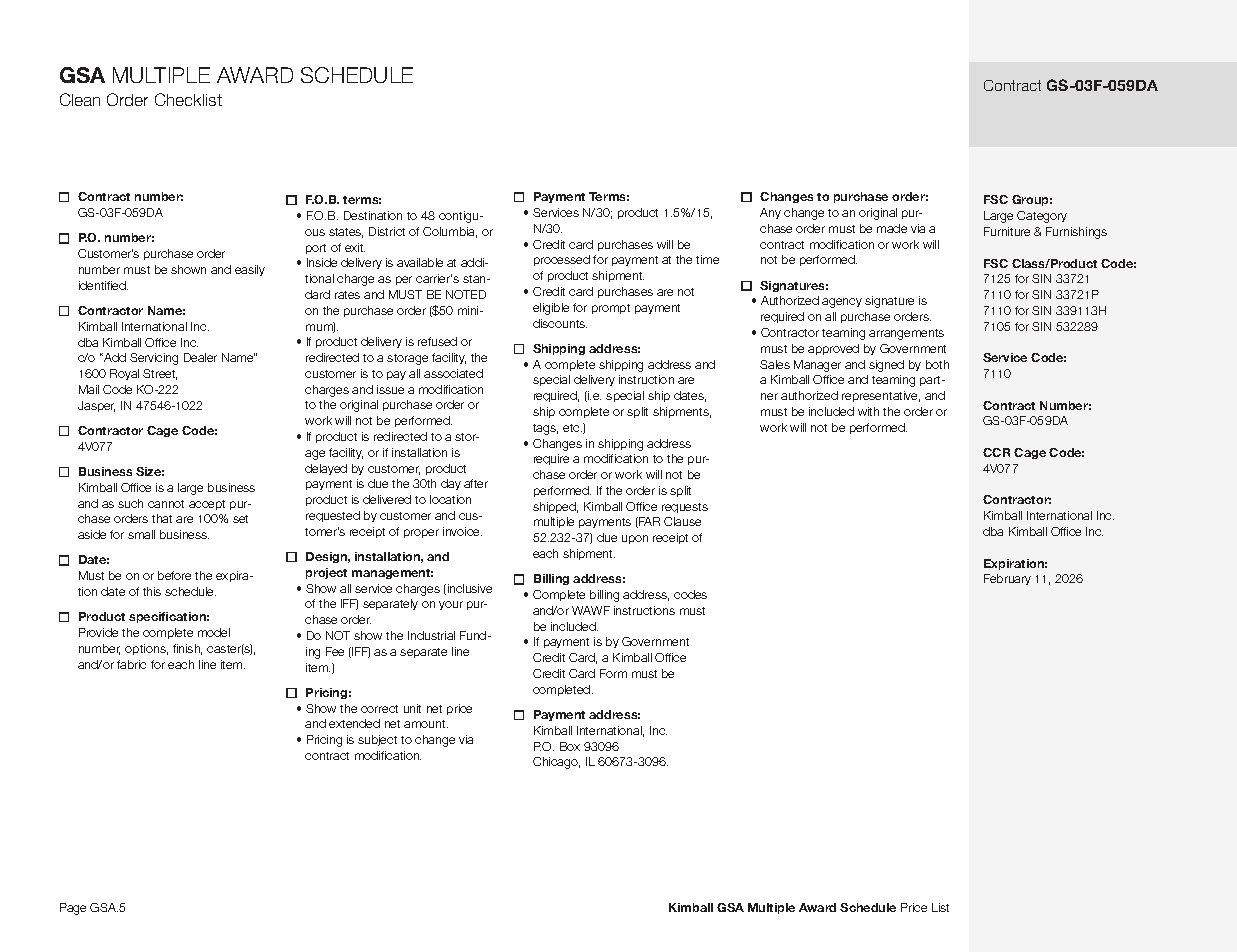 This document has height=952, width=1237. What do you see at coordinates (635, 539) in the document?
I see `upon` at bounding box center [635, 539].
